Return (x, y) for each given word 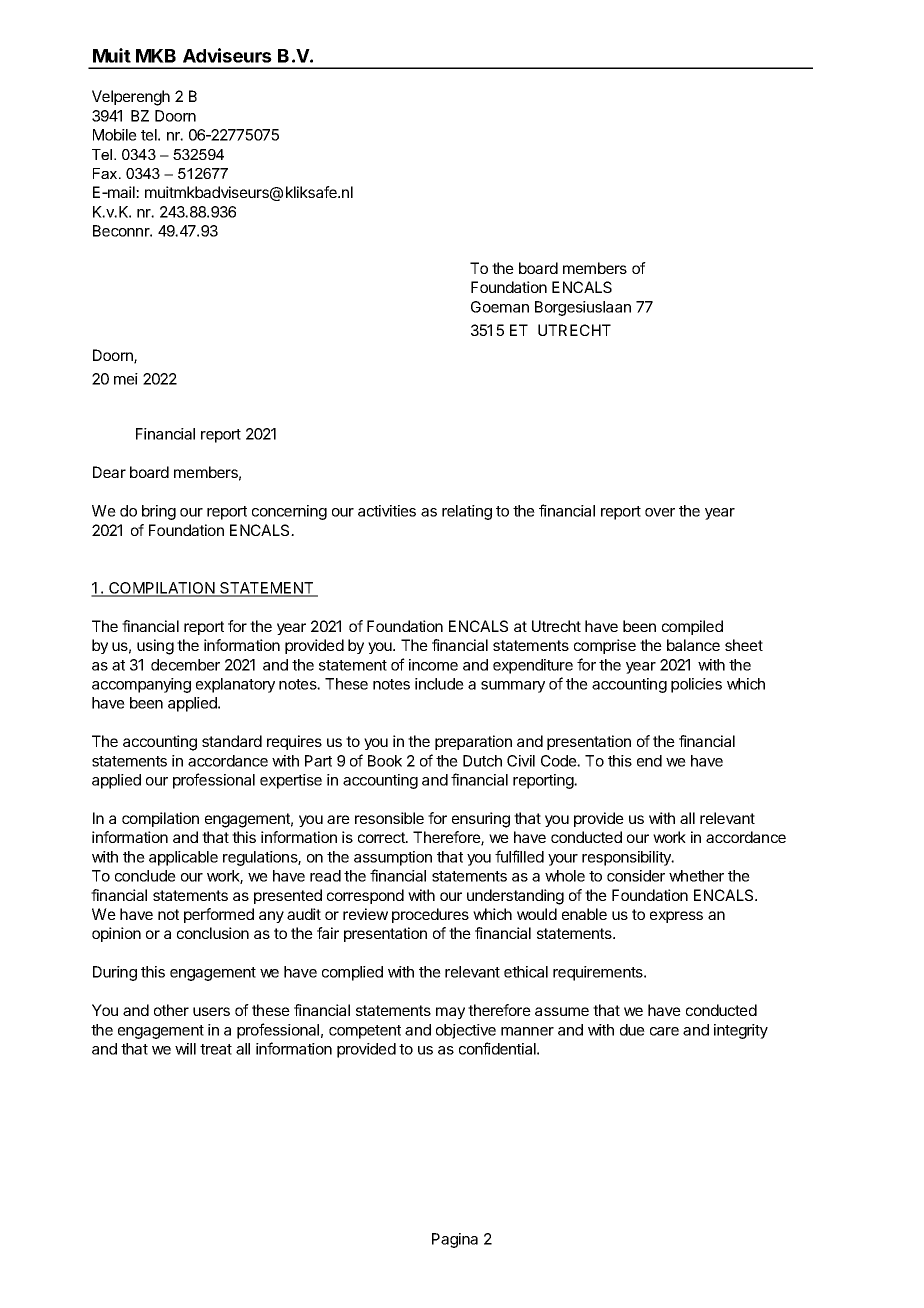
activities (387, 511)
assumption (393, 858)
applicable (183, 858)
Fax (106, 173)
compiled (692, 627)
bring (159, 512)
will (185, 1049)
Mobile (115, 135)
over (660, 512)
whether (696, 876)
